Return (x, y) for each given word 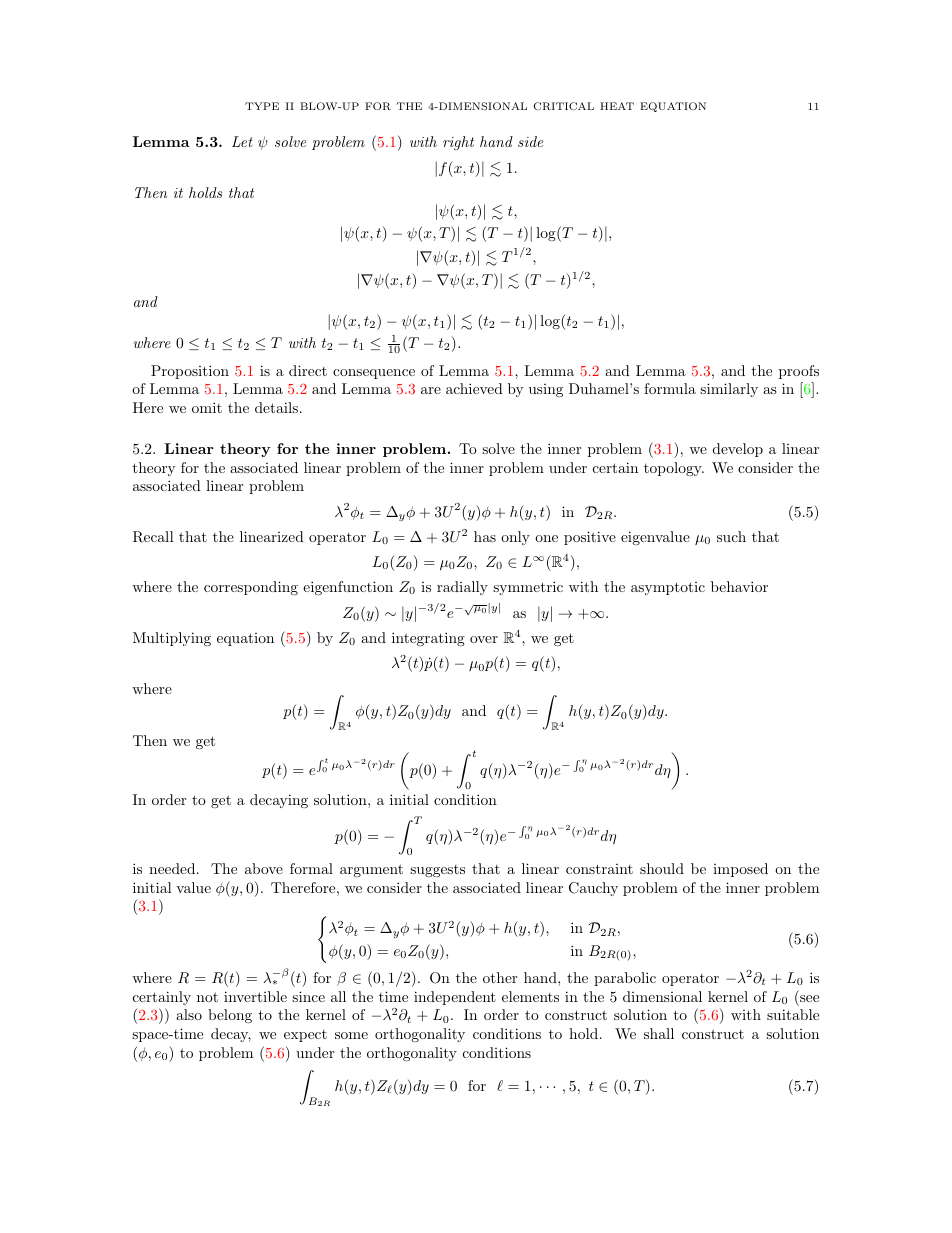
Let (242, 141)
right (458, 143)
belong (230, 1016)
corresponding (251, 588)
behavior (739, 586)
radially (462, 588)
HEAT (617, 106)
